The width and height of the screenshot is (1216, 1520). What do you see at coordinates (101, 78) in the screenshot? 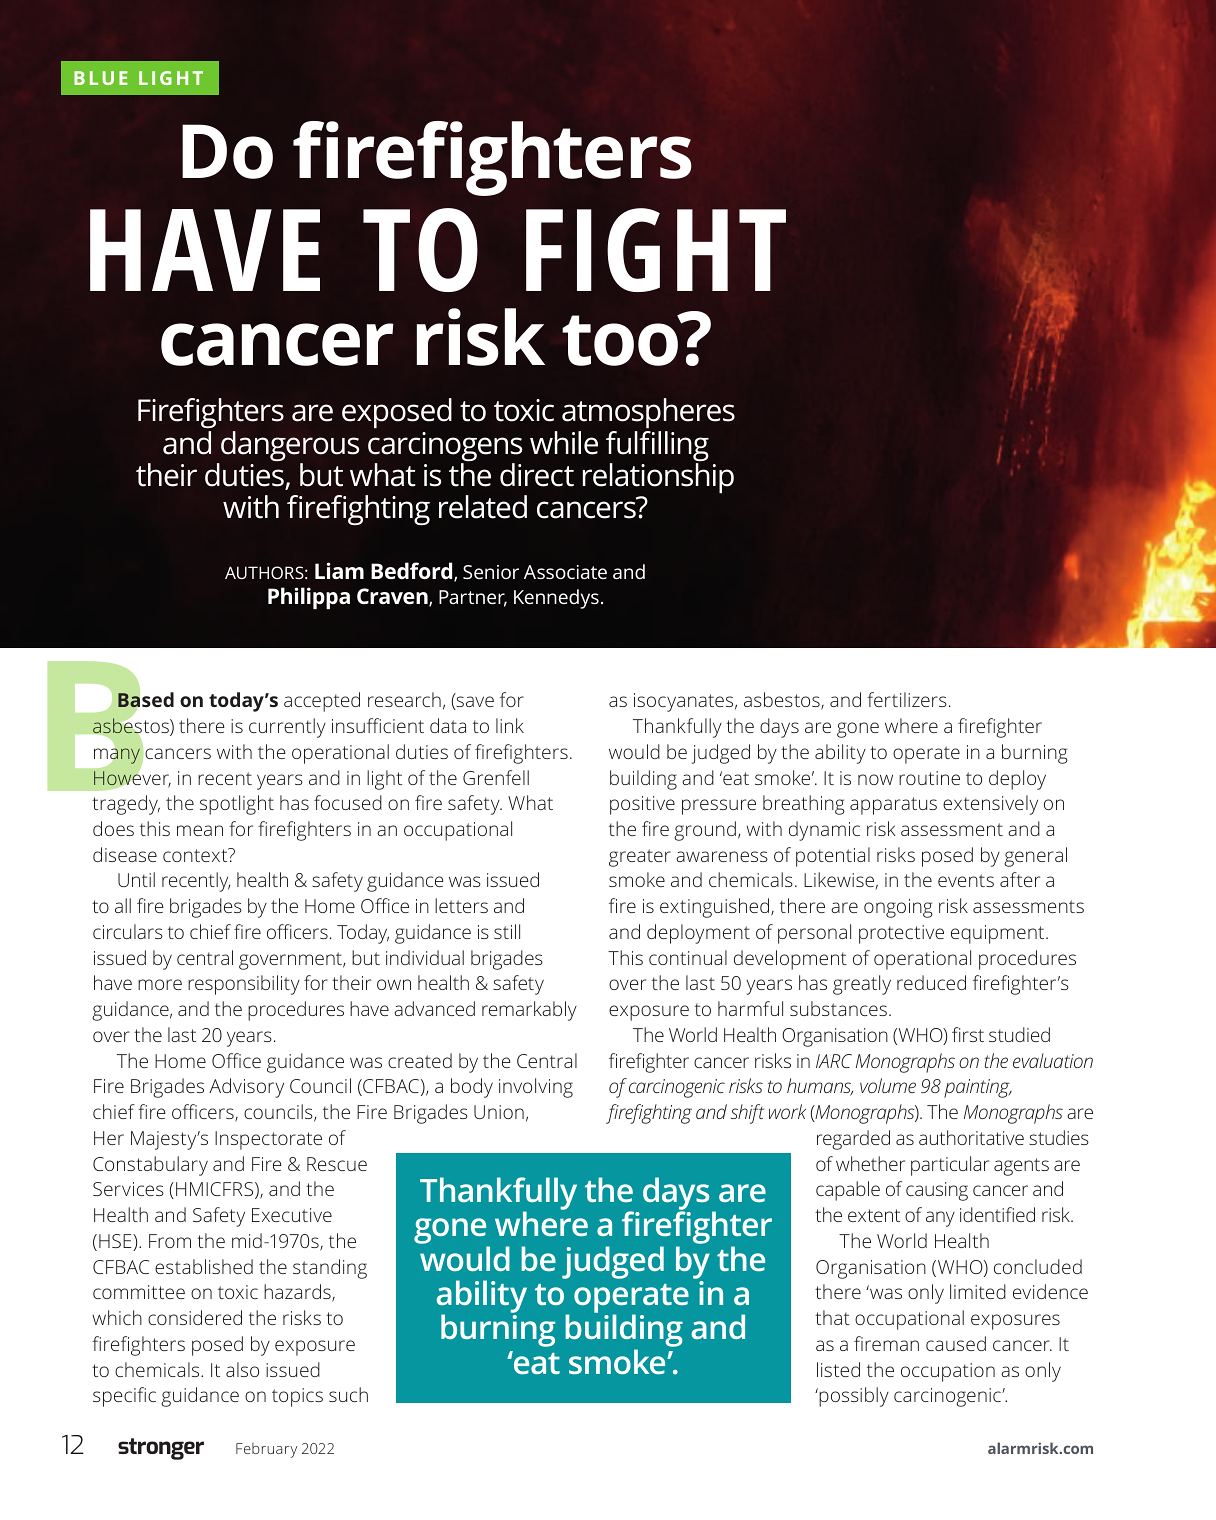
I see `BLUE` at bounding box center [101, 78].
